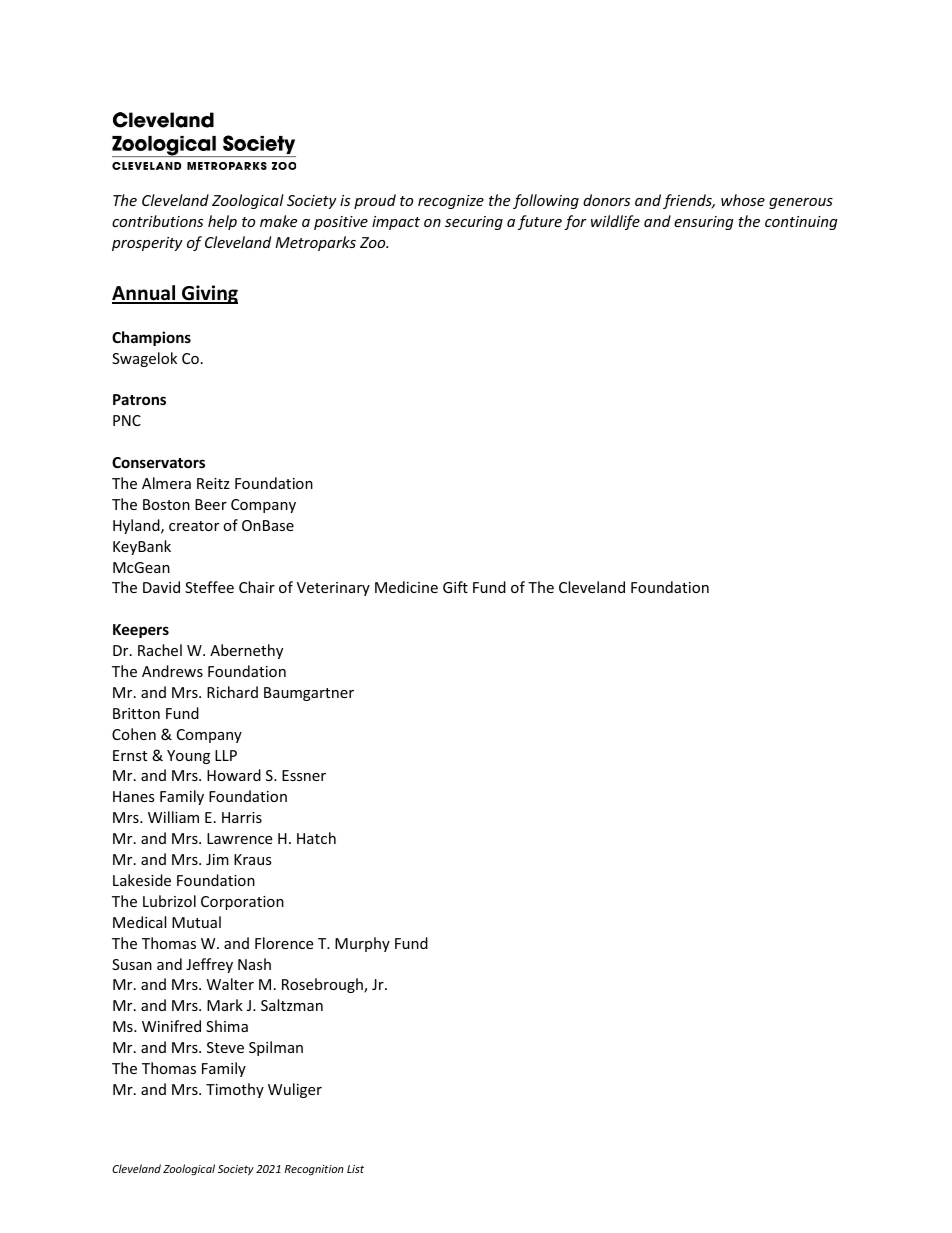 This screenshot has height=1233, width=952. I want to click on Recognition, so click(314, 1170).
